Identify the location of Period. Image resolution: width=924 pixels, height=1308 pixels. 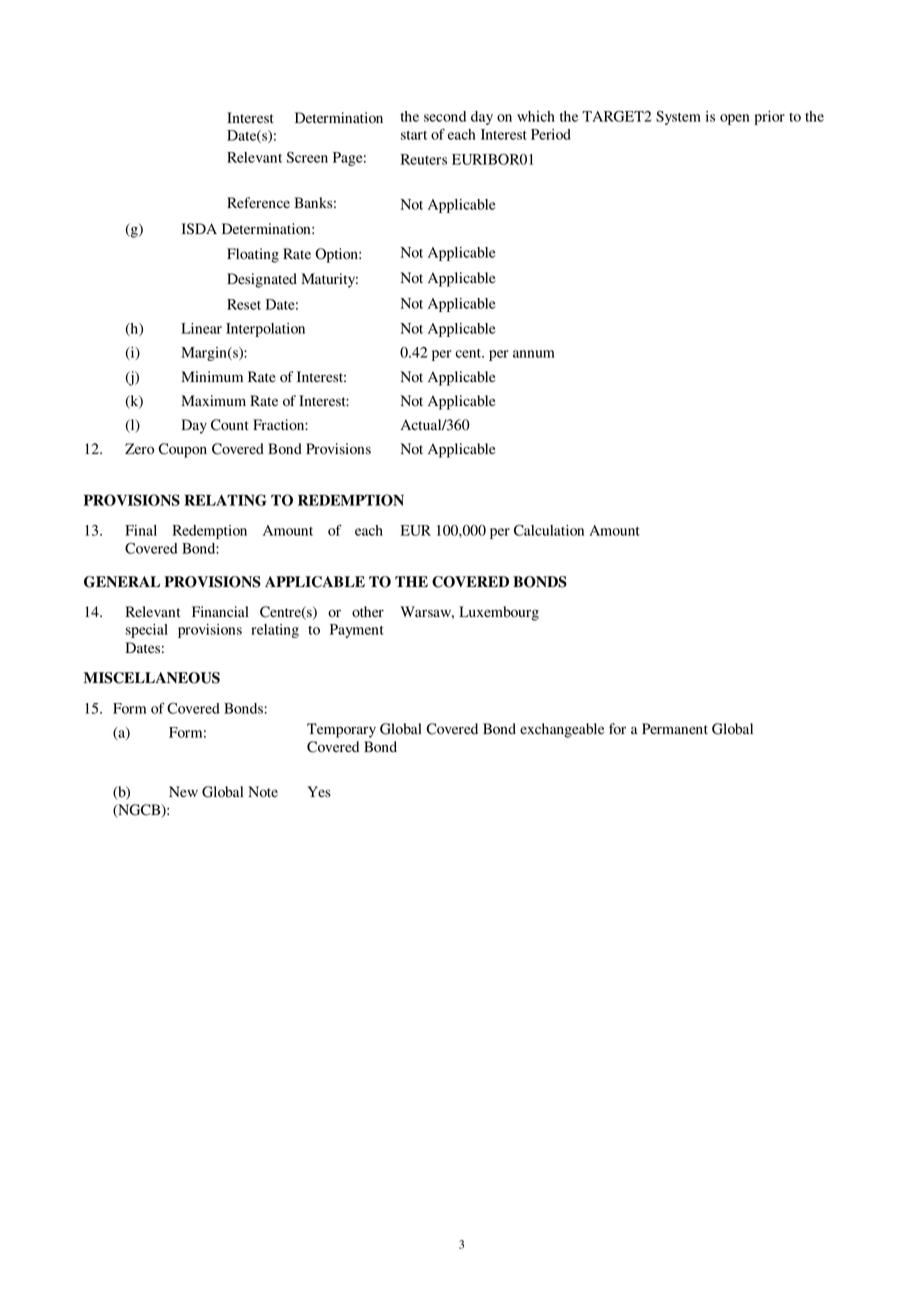
(551, 134).
